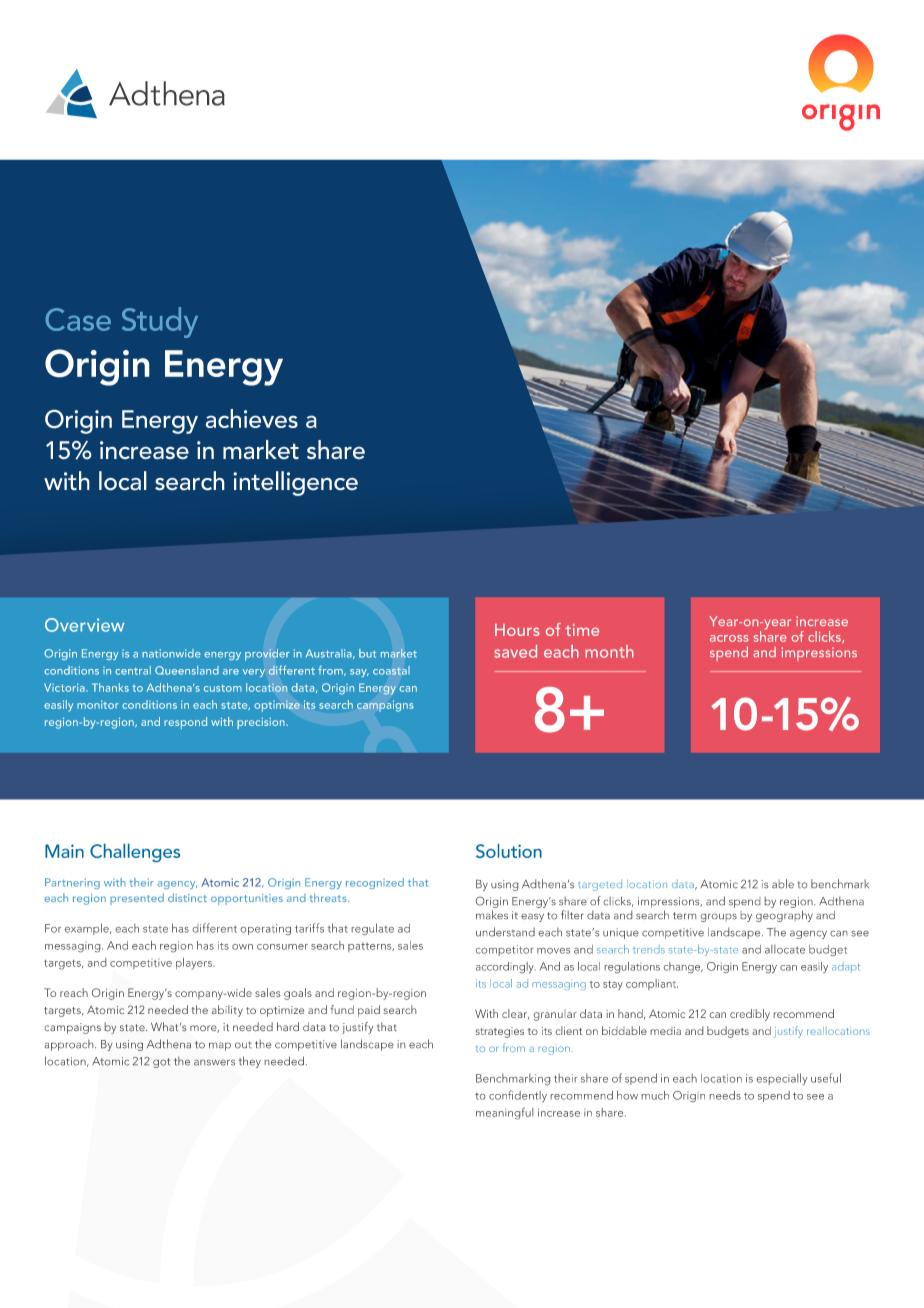 The height and width of the screenshot is (1308, 924). I want to click on respond, so click(185, 723).
